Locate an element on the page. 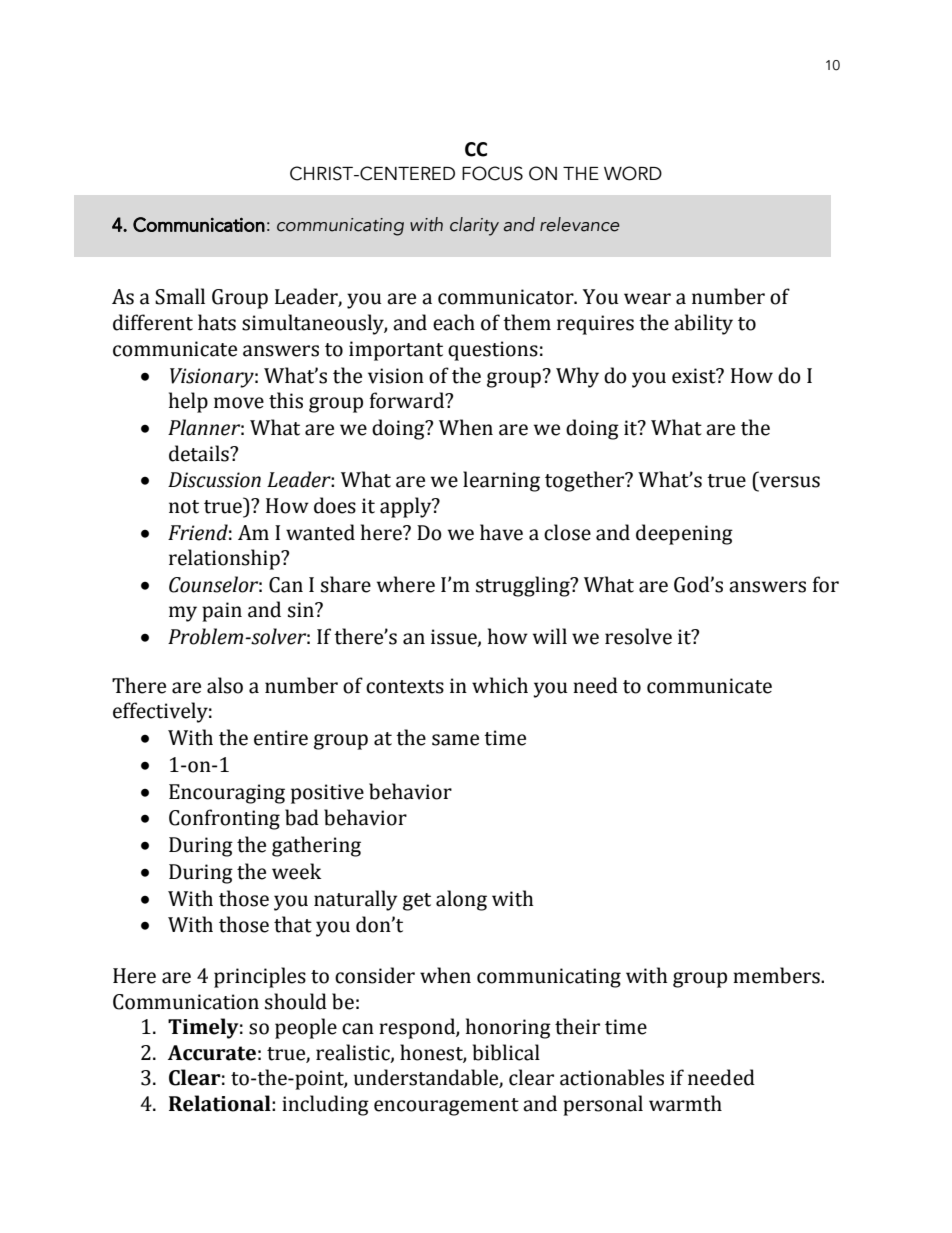 The width and height of the image is (952, 1233). which is located at coordinates (500, 685).
